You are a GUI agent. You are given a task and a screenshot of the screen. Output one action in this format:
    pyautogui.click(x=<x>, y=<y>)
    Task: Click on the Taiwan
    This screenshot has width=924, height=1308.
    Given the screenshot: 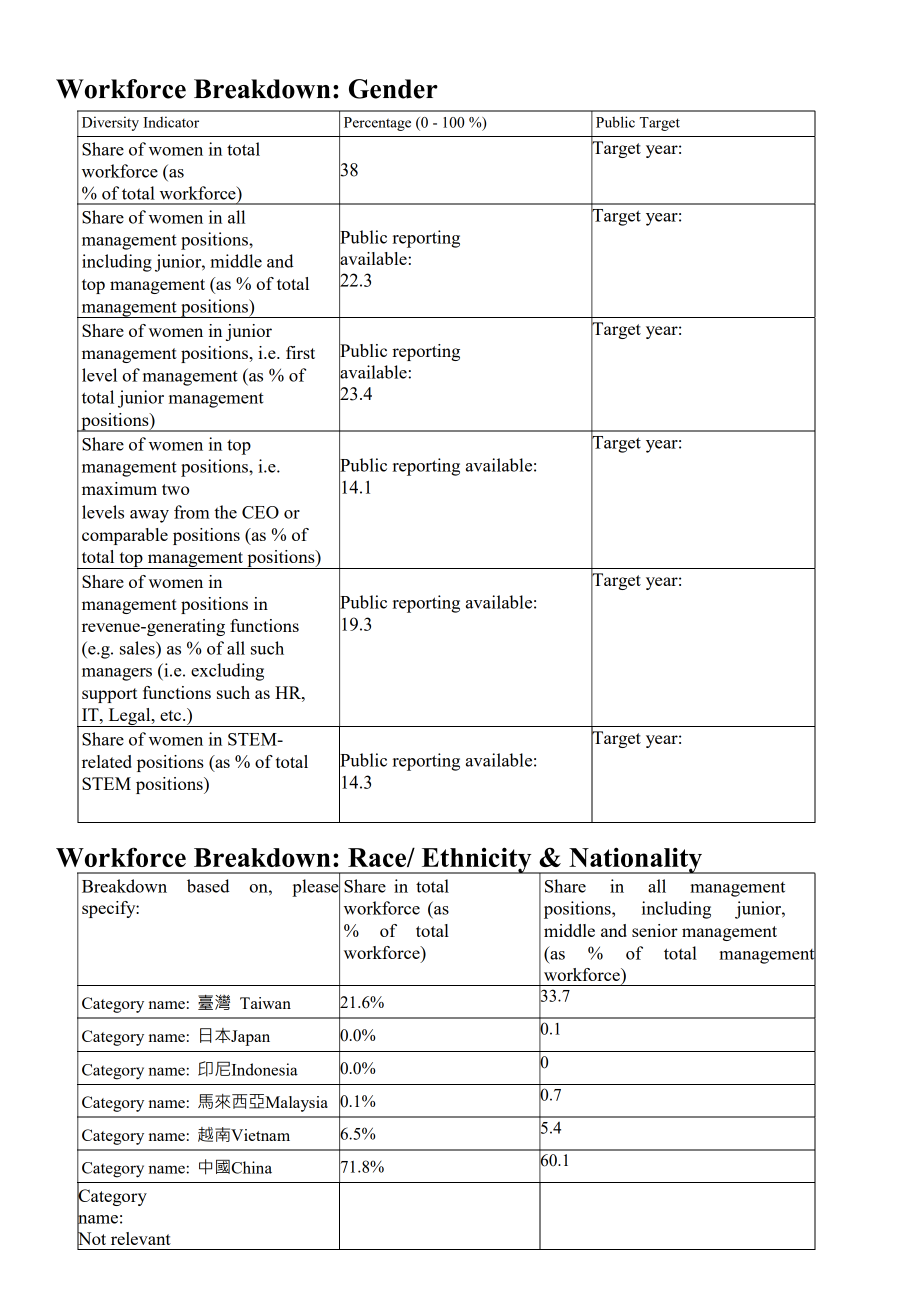 What is the action you would take?
    pyautogui.click(x=265, y=1003)
